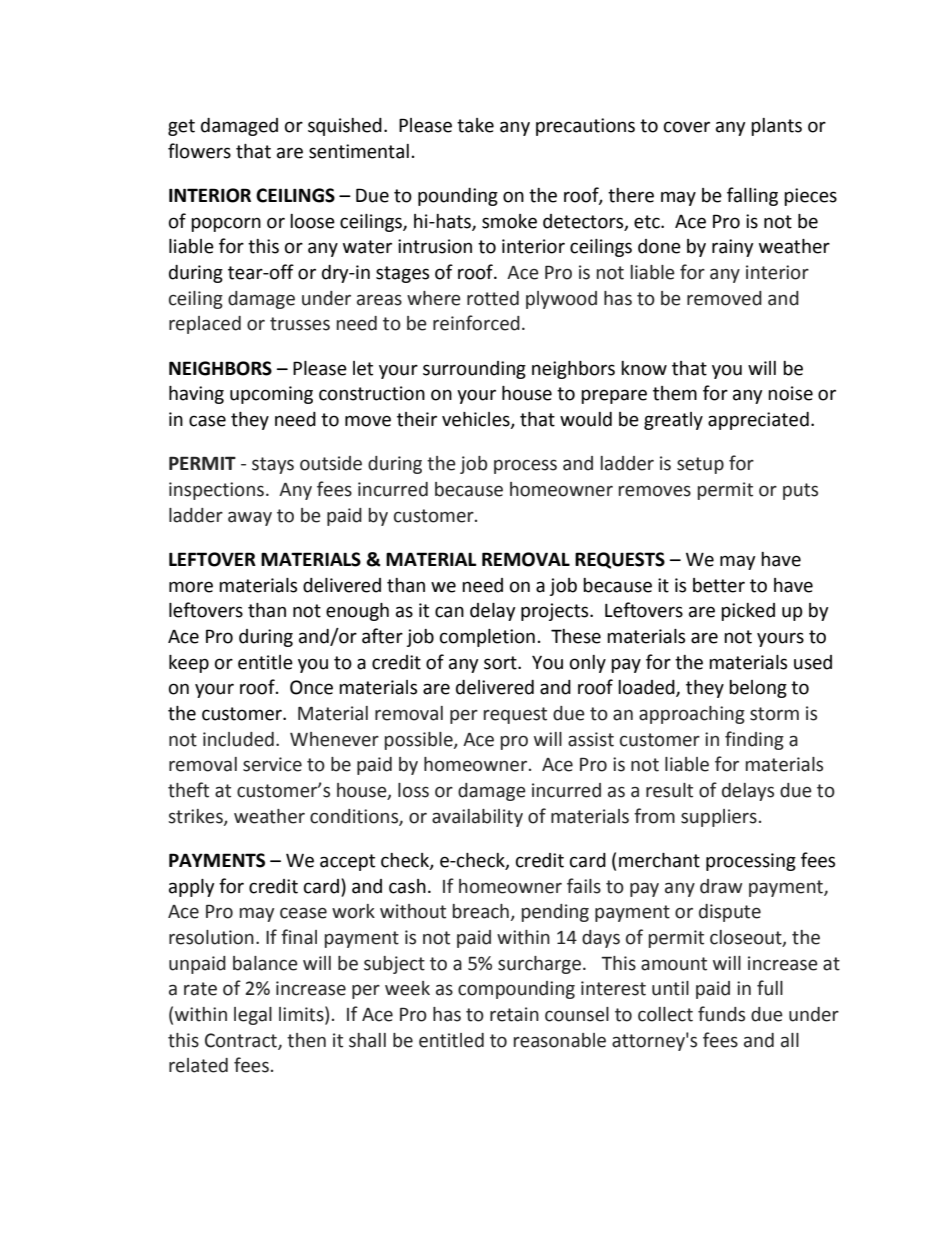  Describe the element at coordinates (253, 1016) in the screenshot. I see `legal` at that location.
